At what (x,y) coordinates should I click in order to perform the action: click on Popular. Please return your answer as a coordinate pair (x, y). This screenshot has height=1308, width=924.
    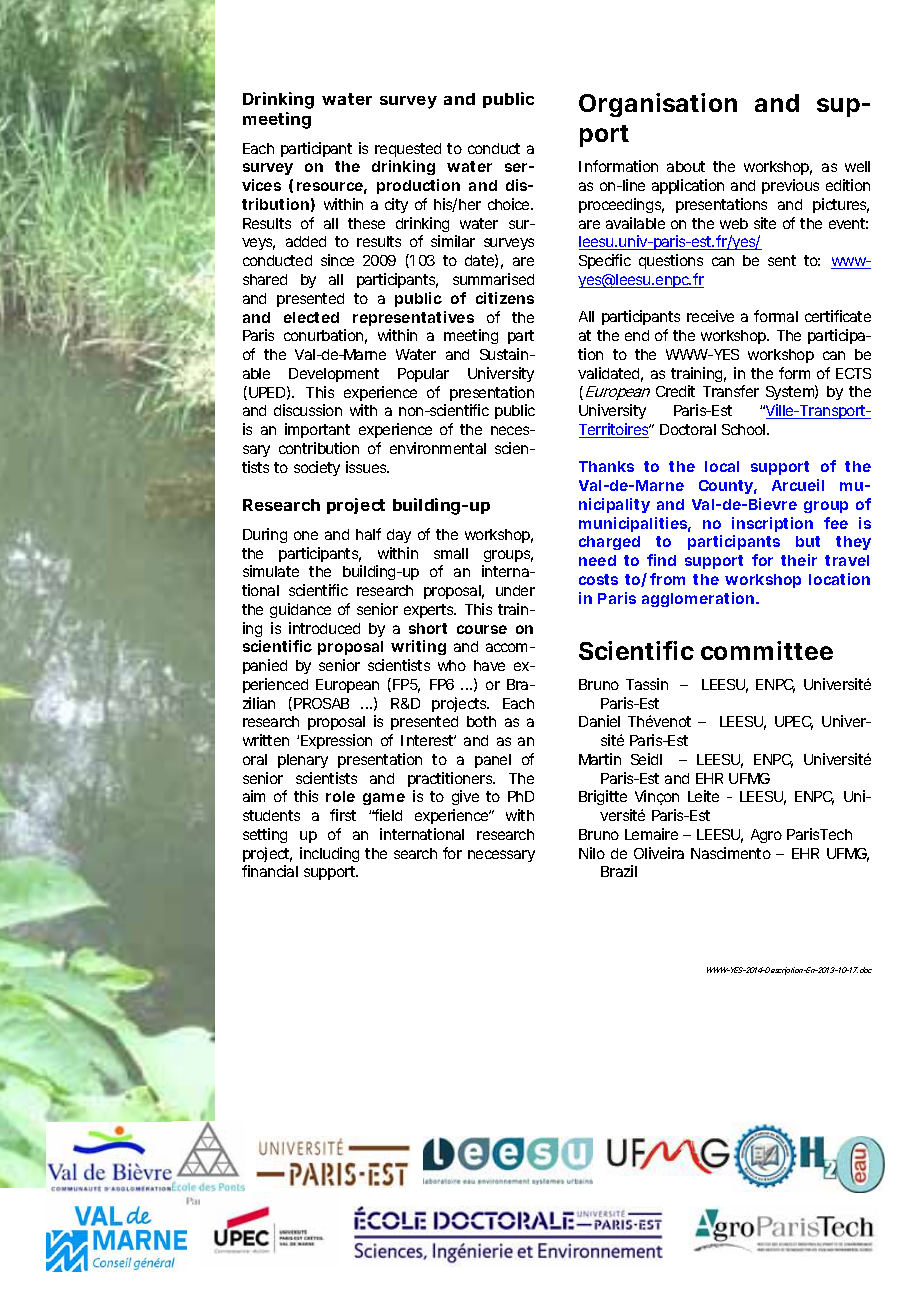
    Looking at the image, I should click on (423, 375).
